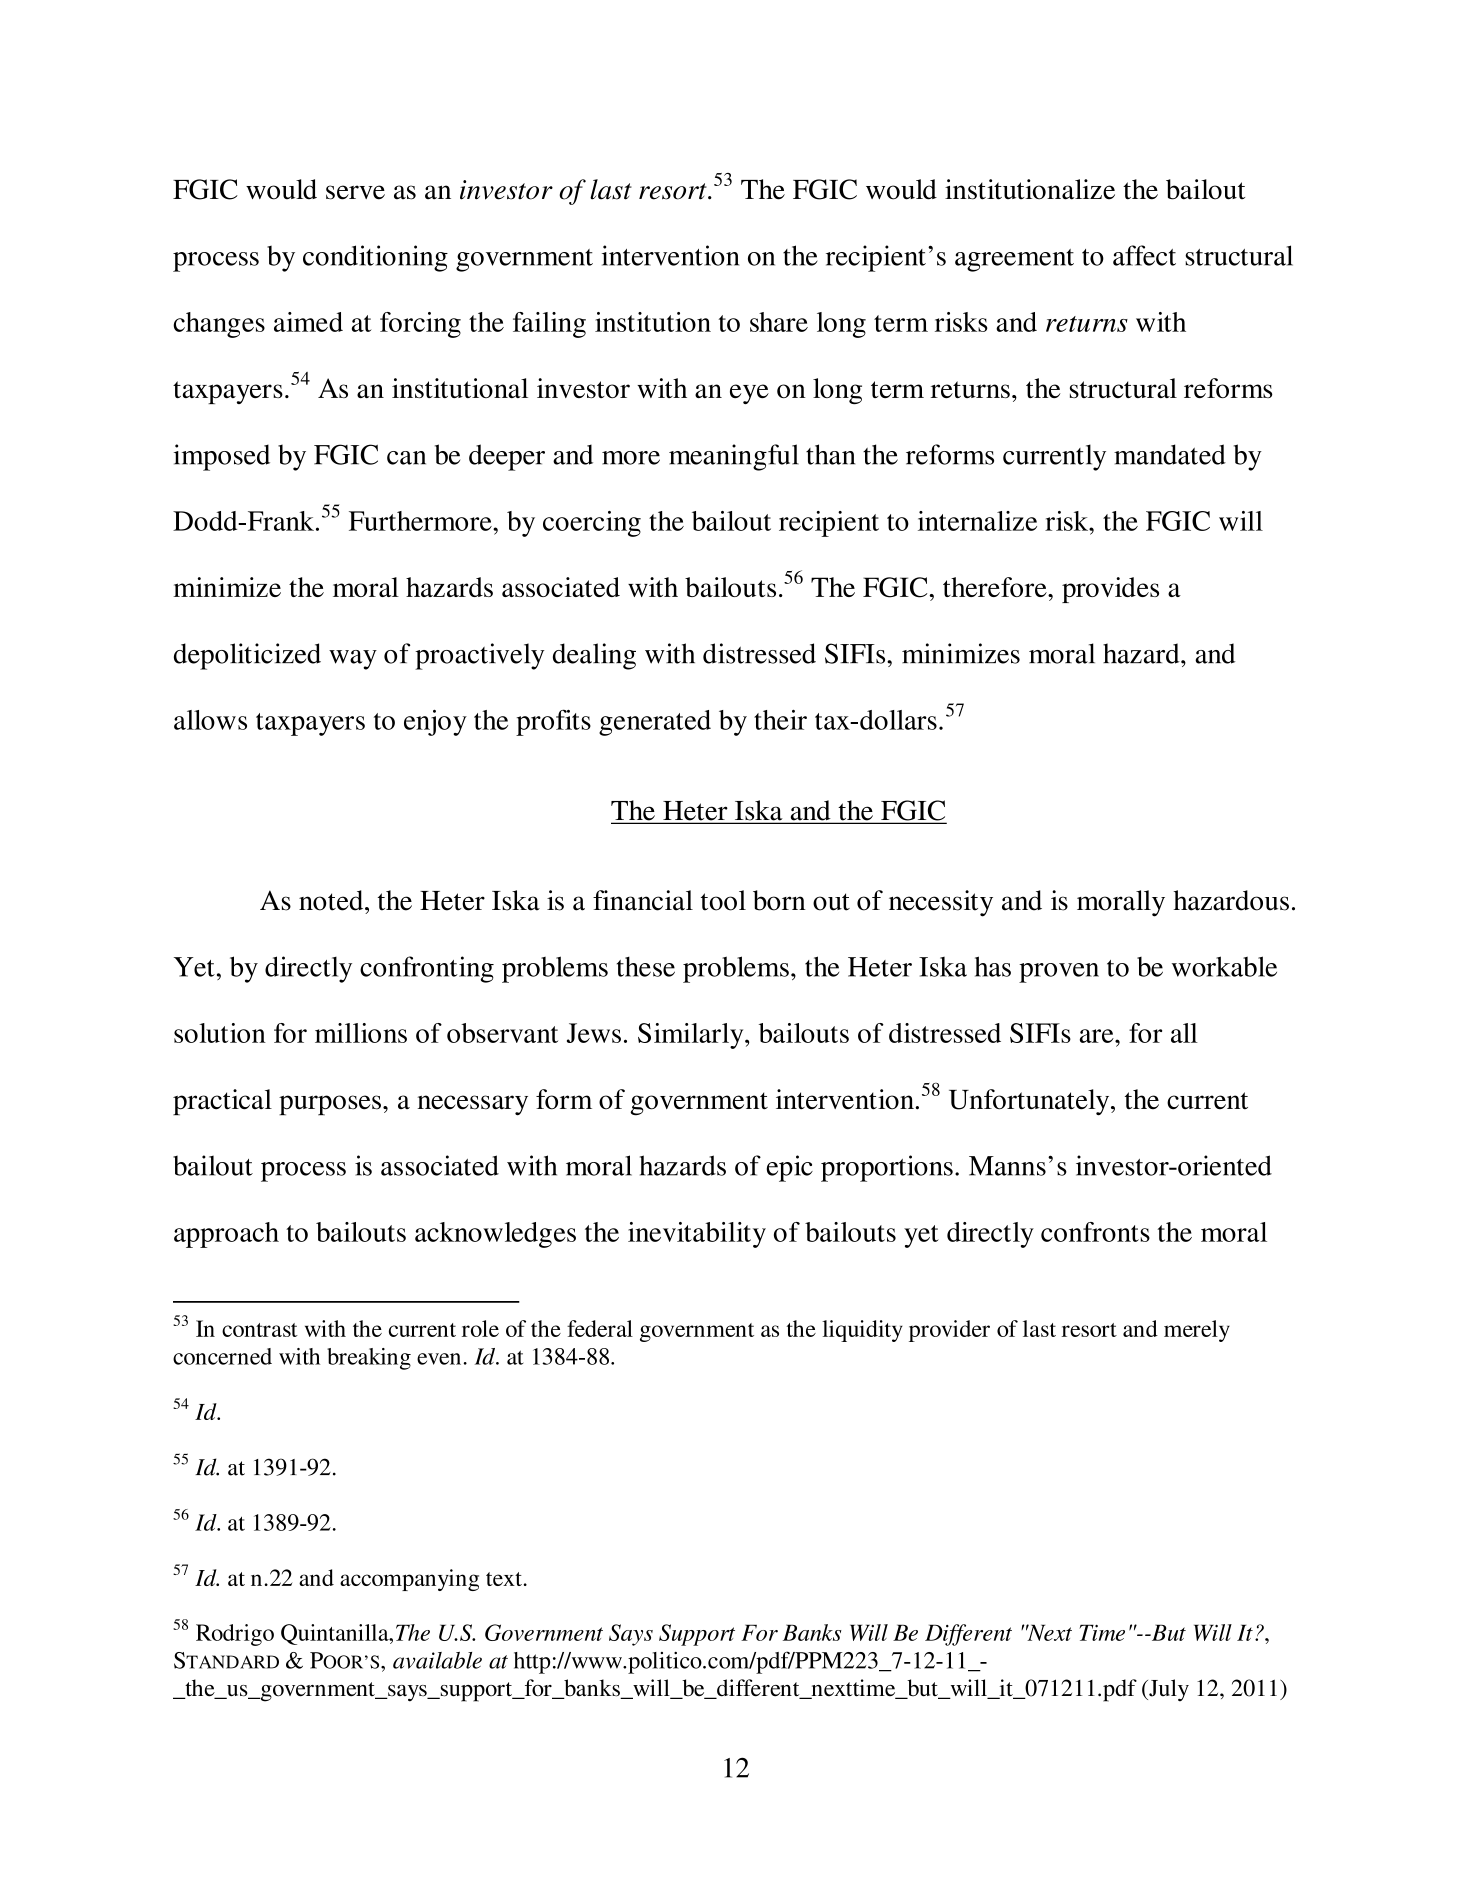 The height and width of the page is (1903, 1471). I want to click on way, so click(353, 660).
